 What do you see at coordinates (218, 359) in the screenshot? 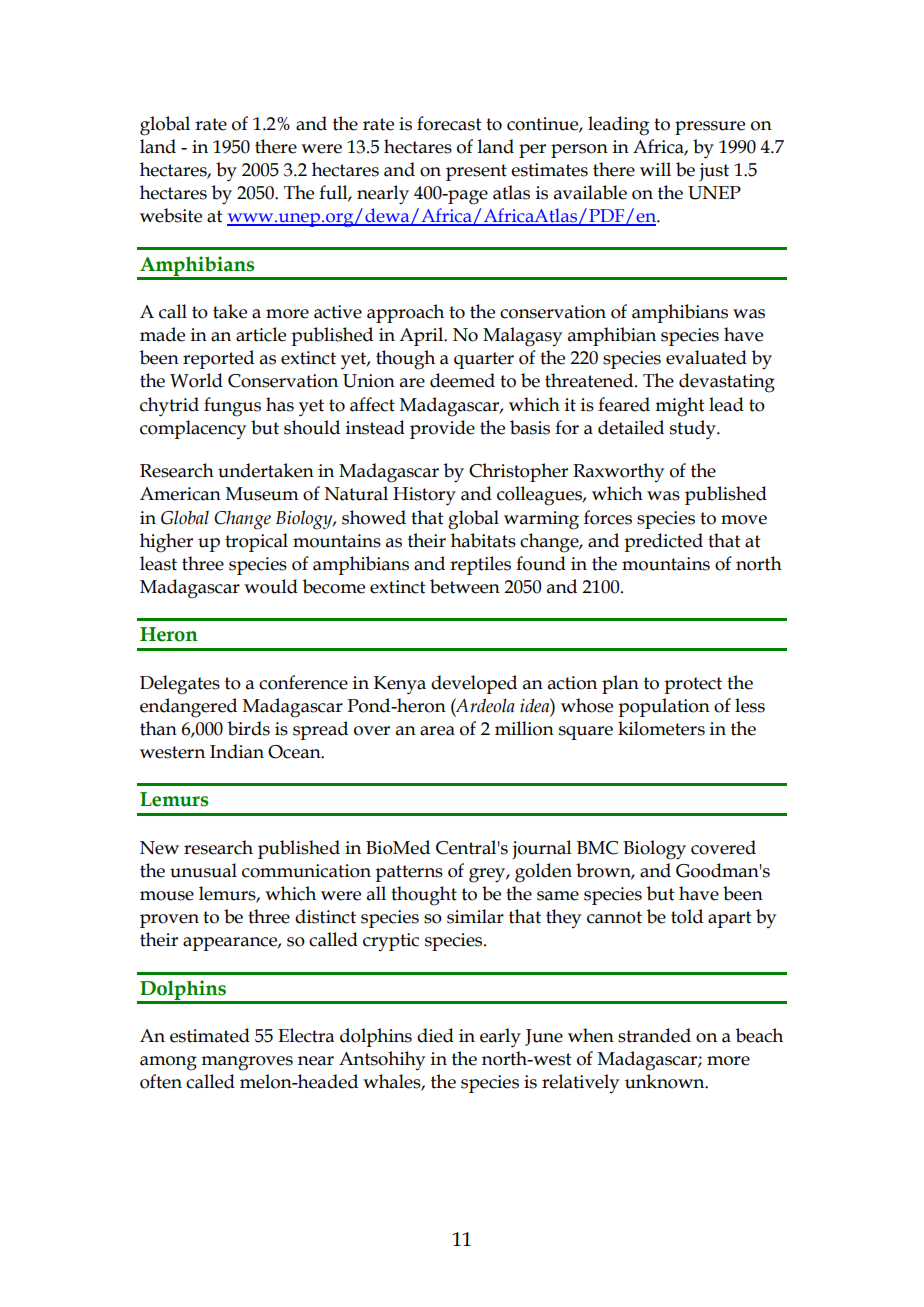
I see `reported` at bounding box center [218, 359].
